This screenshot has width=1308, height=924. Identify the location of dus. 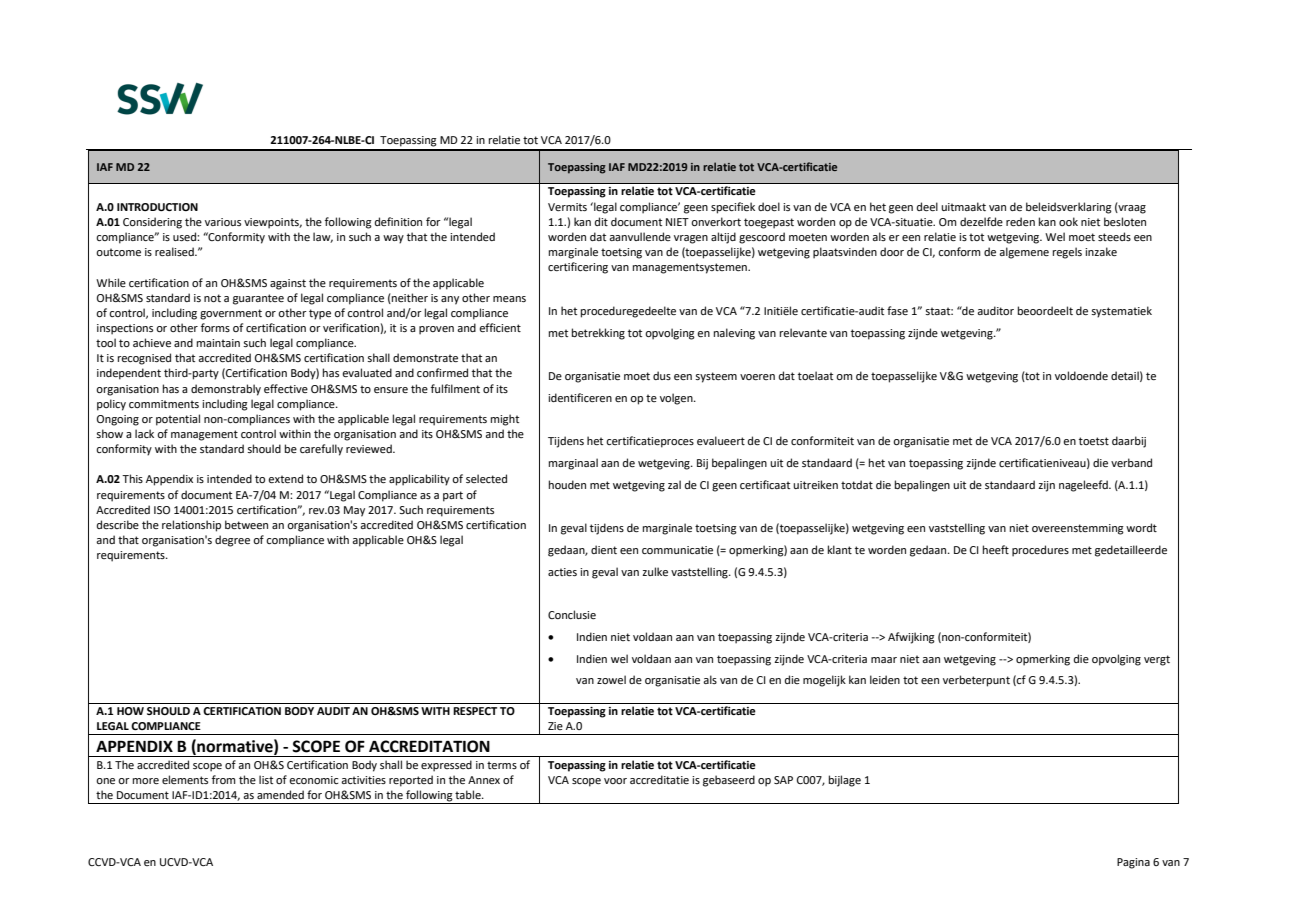
(662, 375).
